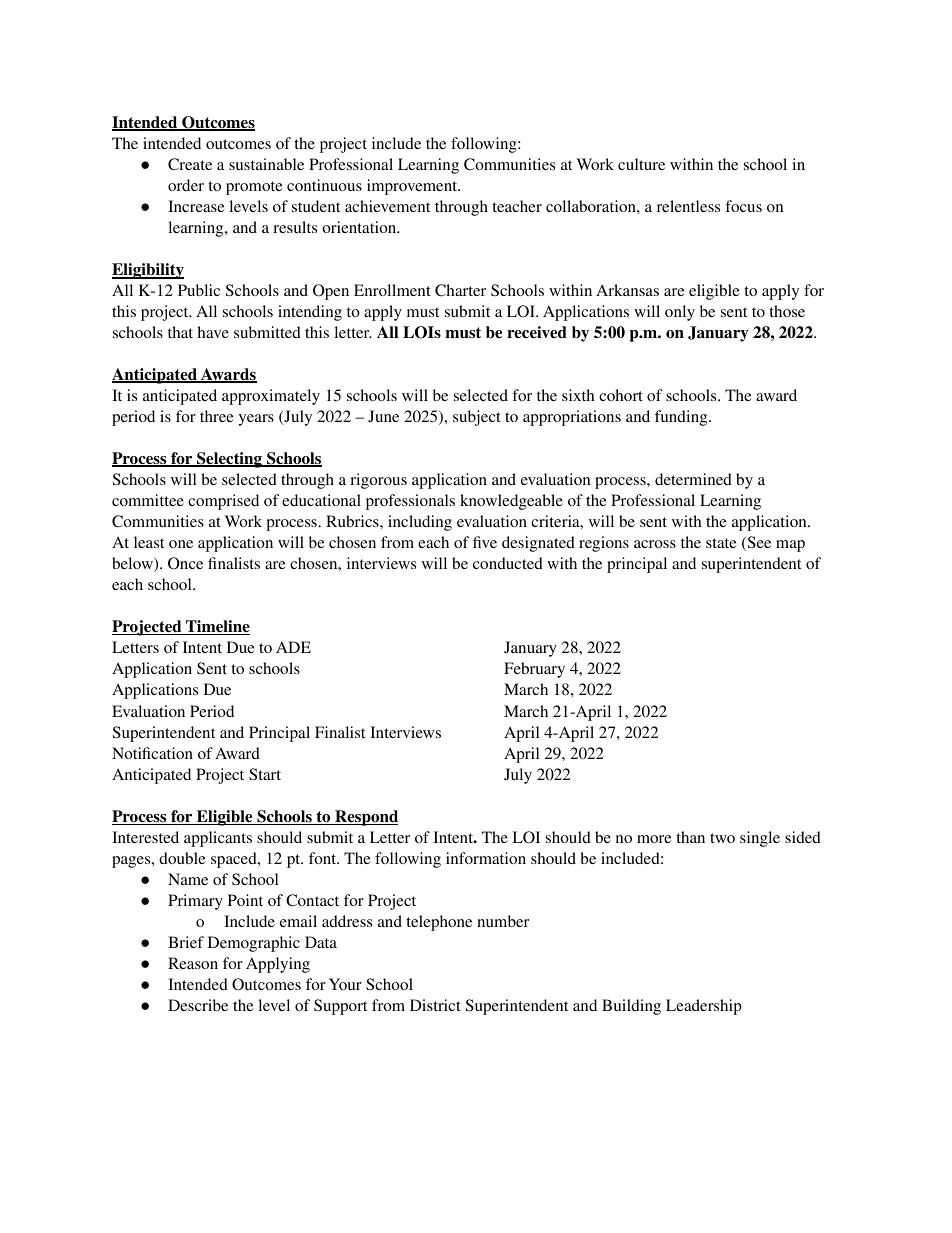 This screenshot has height=1233, width=952. I want to click on Once, so click(185, 563).
